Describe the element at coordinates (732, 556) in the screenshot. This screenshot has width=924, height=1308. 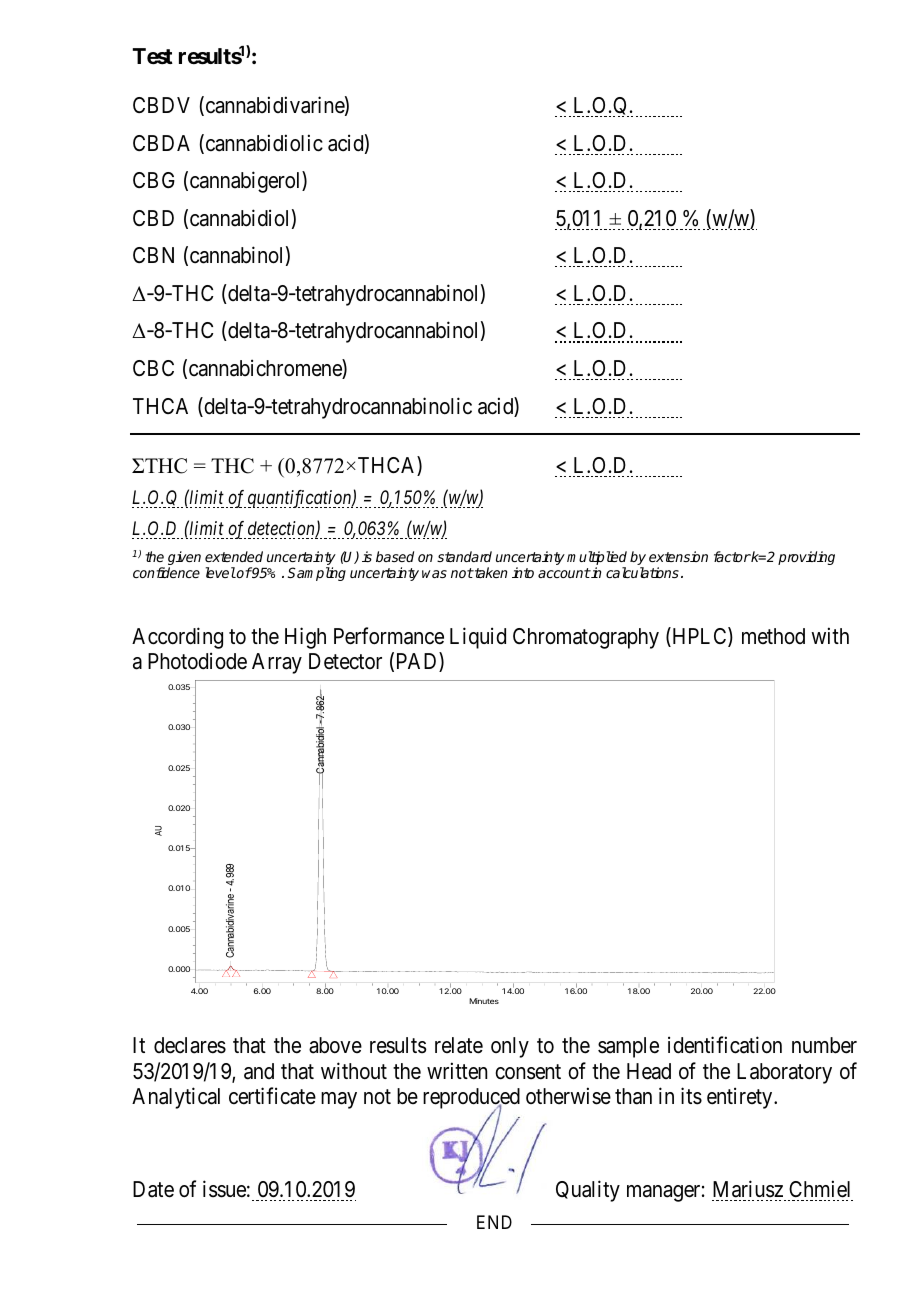
I see `factor` at that location.
